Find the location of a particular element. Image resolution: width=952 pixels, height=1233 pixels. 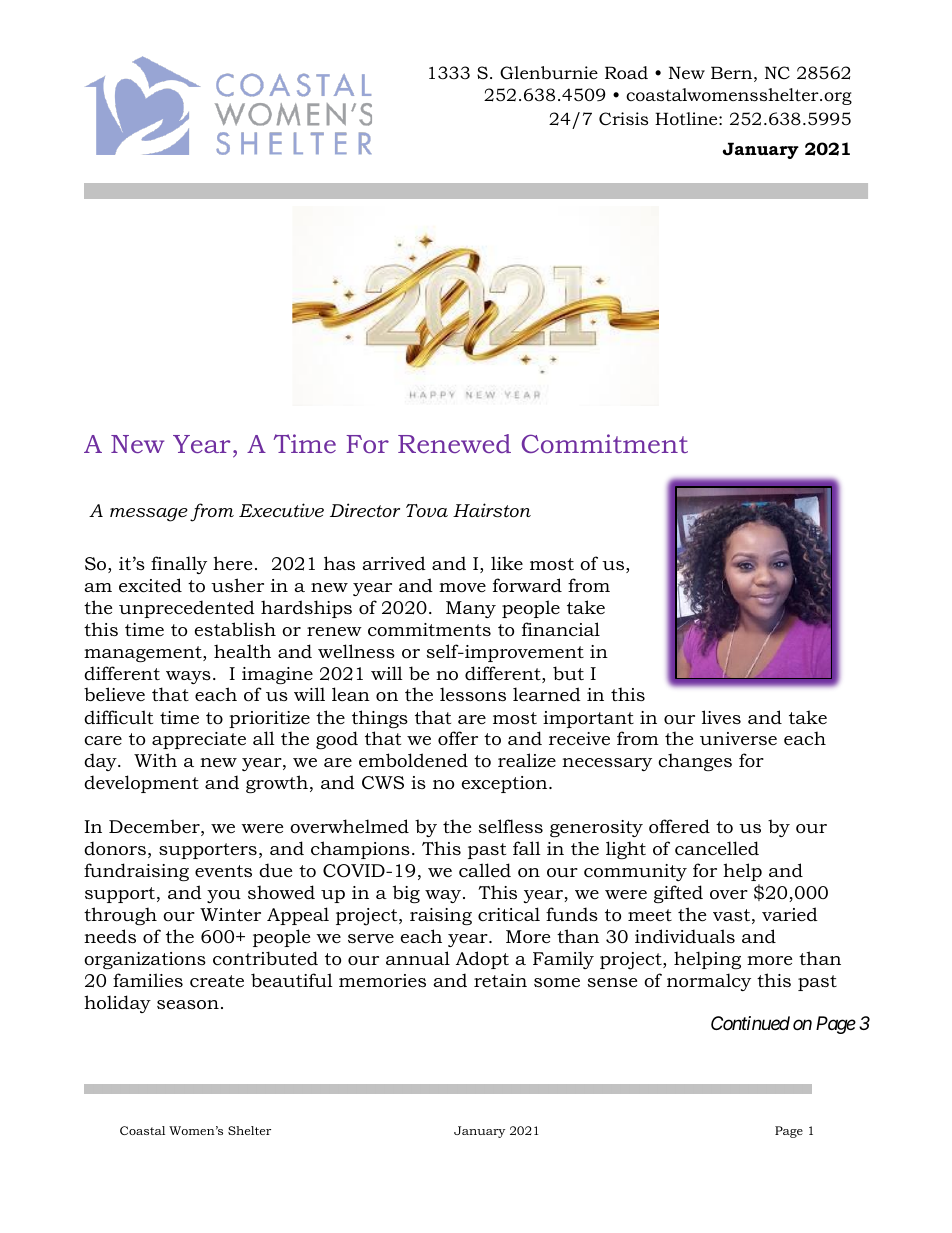

season is located at coordinates (188, 1005).
